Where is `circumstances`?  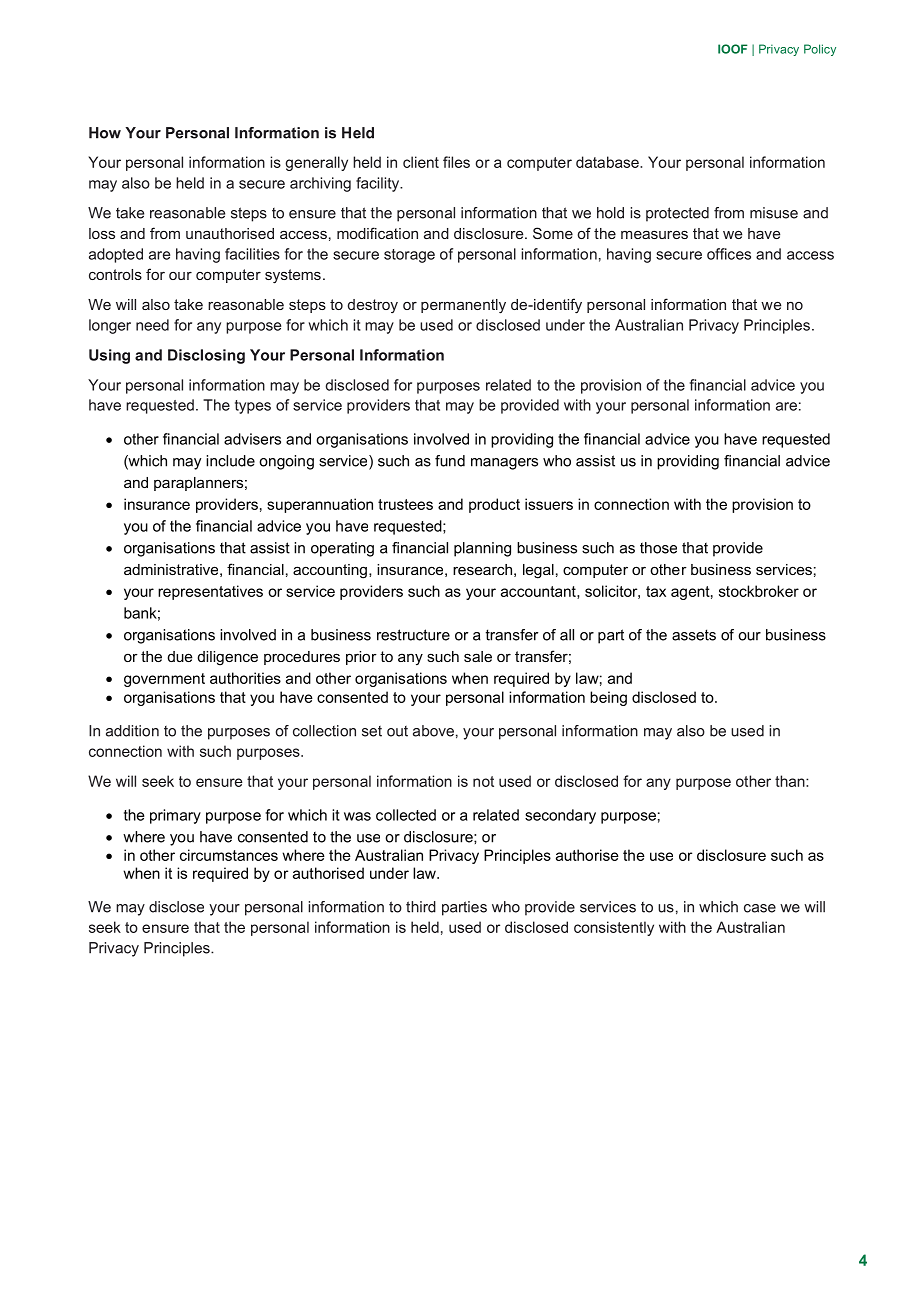
circumstances is located at coordinates (229, 855).
